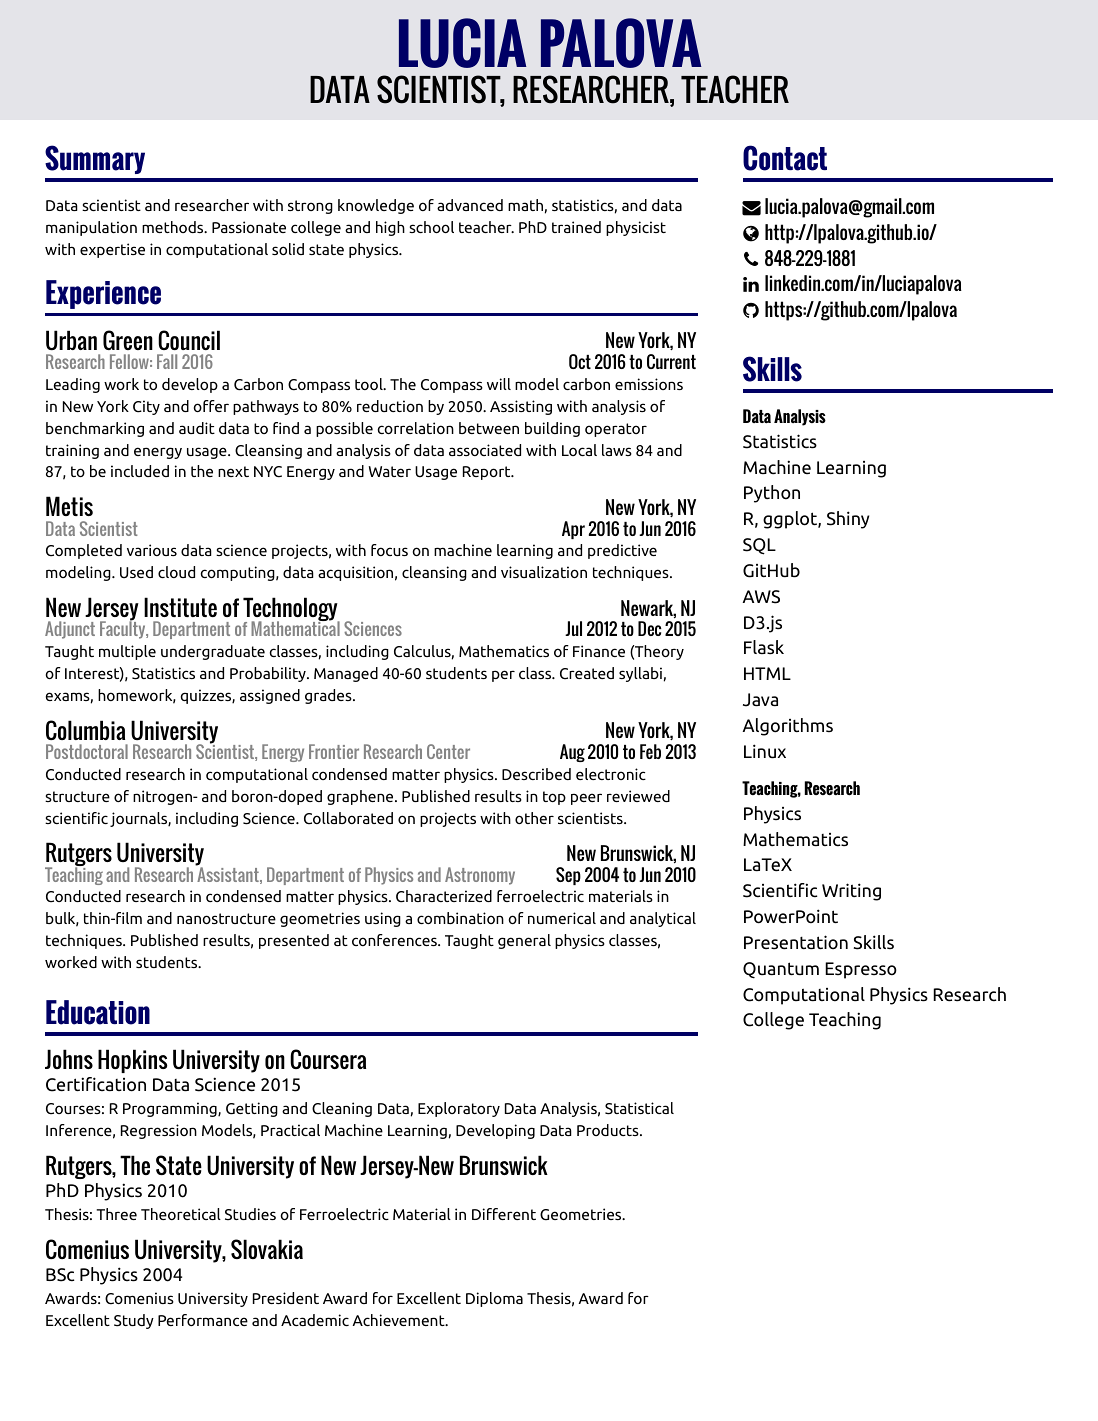 The image size is (1098, 1421). Describe the element at coordinates (489, 428) in the page. I see `between` at that location.
